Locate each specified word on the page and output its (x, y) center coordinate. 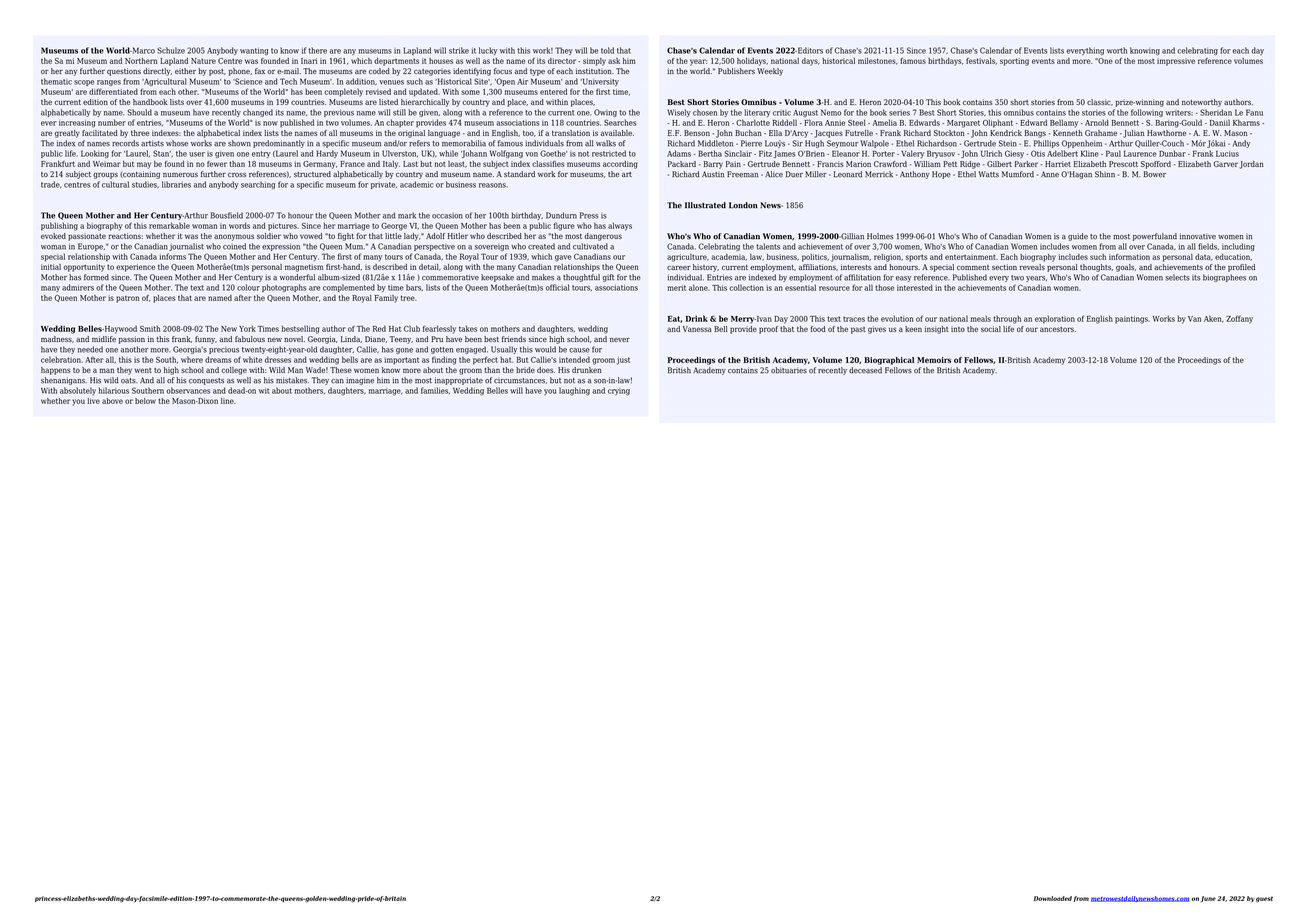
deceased (865, 370)
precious (224, 350)
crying (619, 392)
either (185, 71)
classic (1100, 102)
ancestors (1058, 329)
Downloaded (1053, 898)
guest (1264, 899)
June (1208, 899)
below (145, 401)
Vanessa (697, 329)
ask (614, 61)
